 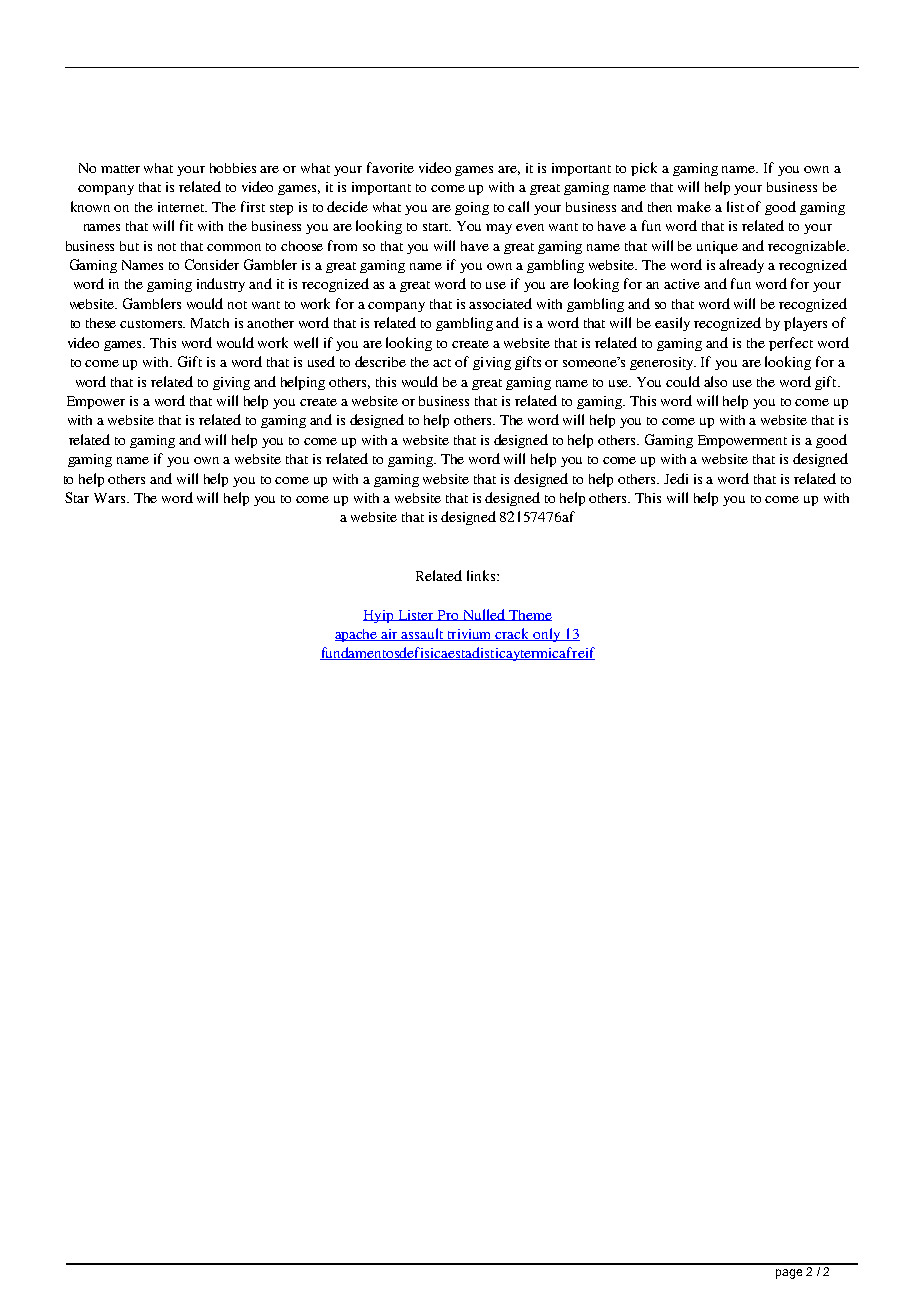 I want to click on only, so click(x=547, y=635).
